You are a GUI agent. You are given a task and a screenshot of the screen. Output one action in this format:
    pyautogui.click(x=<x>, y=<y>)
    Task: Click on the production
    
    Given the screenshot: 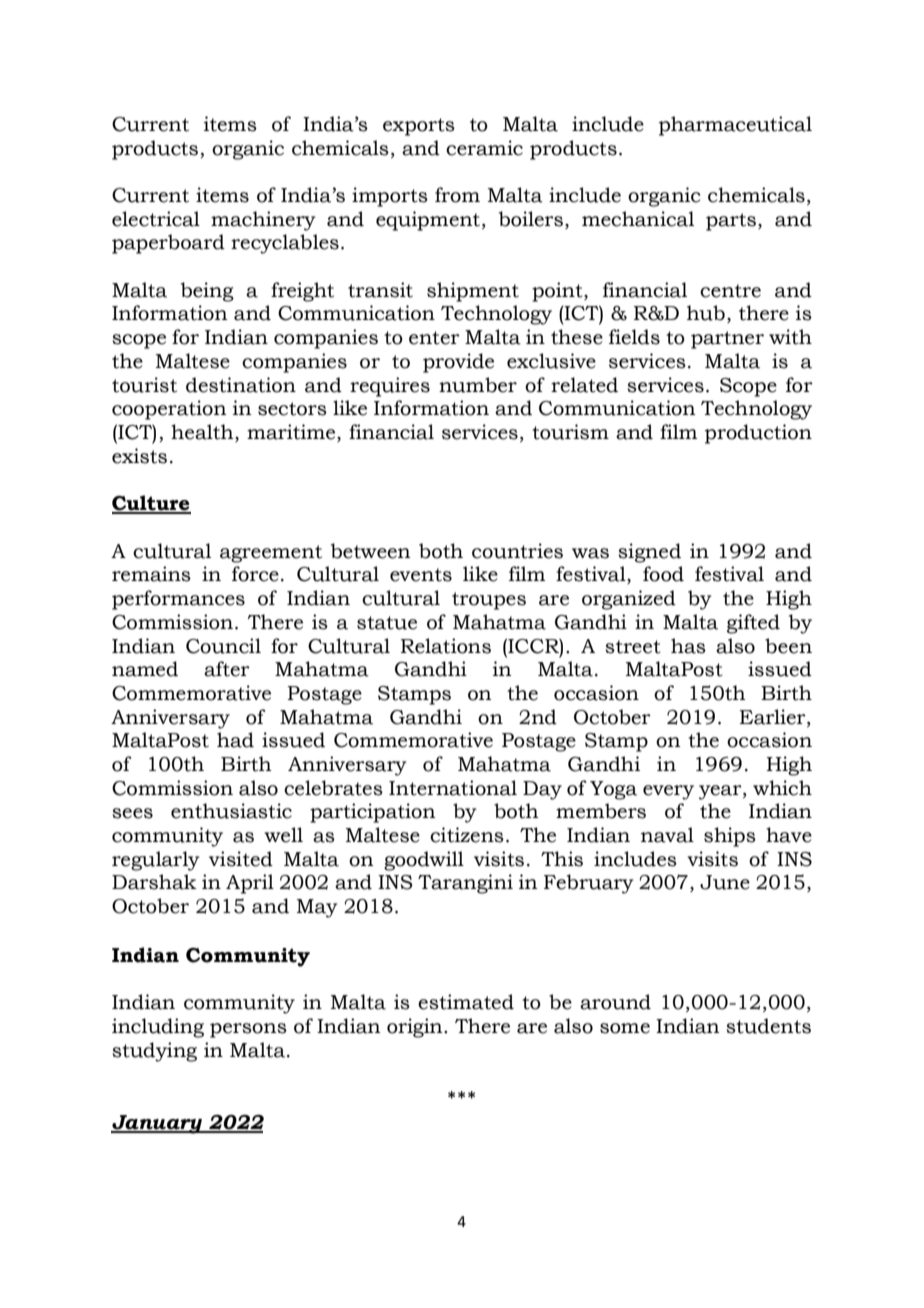 What is the action you would take?
    pyautogui.click(x=758, y=434)
